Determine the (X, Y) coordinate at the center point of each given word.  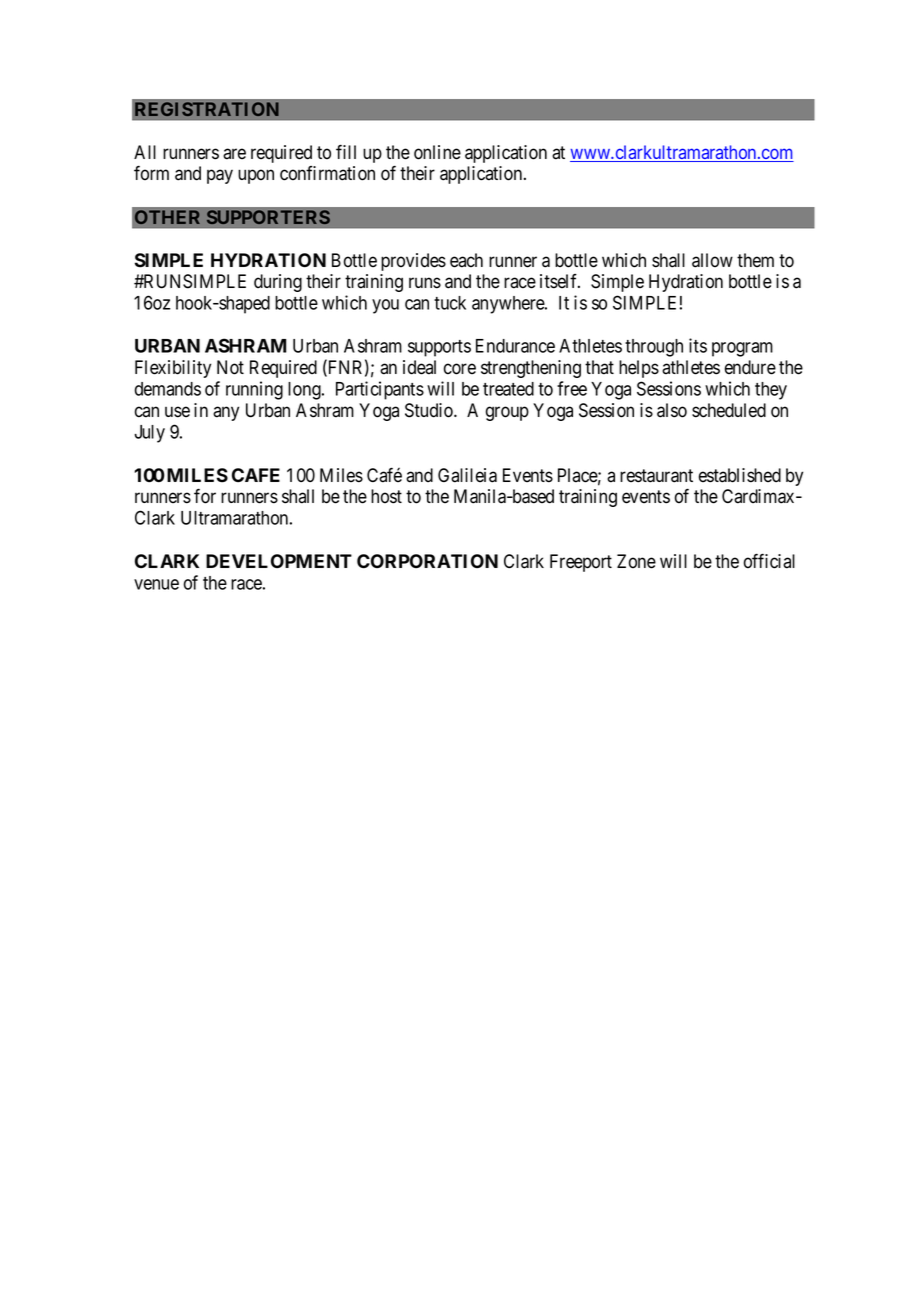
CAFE (256, 475)
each (466, 260)
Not (230, 367)
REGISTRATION (207, 109)
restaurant (656, 476)
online (437, 152)
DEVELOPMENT (279, 561)
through (654, 348)
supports (439, 348)
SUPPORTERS (268, 217)
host (386, 496)
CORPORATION (427, 561)
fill (346, 151)
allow (712, 260)
